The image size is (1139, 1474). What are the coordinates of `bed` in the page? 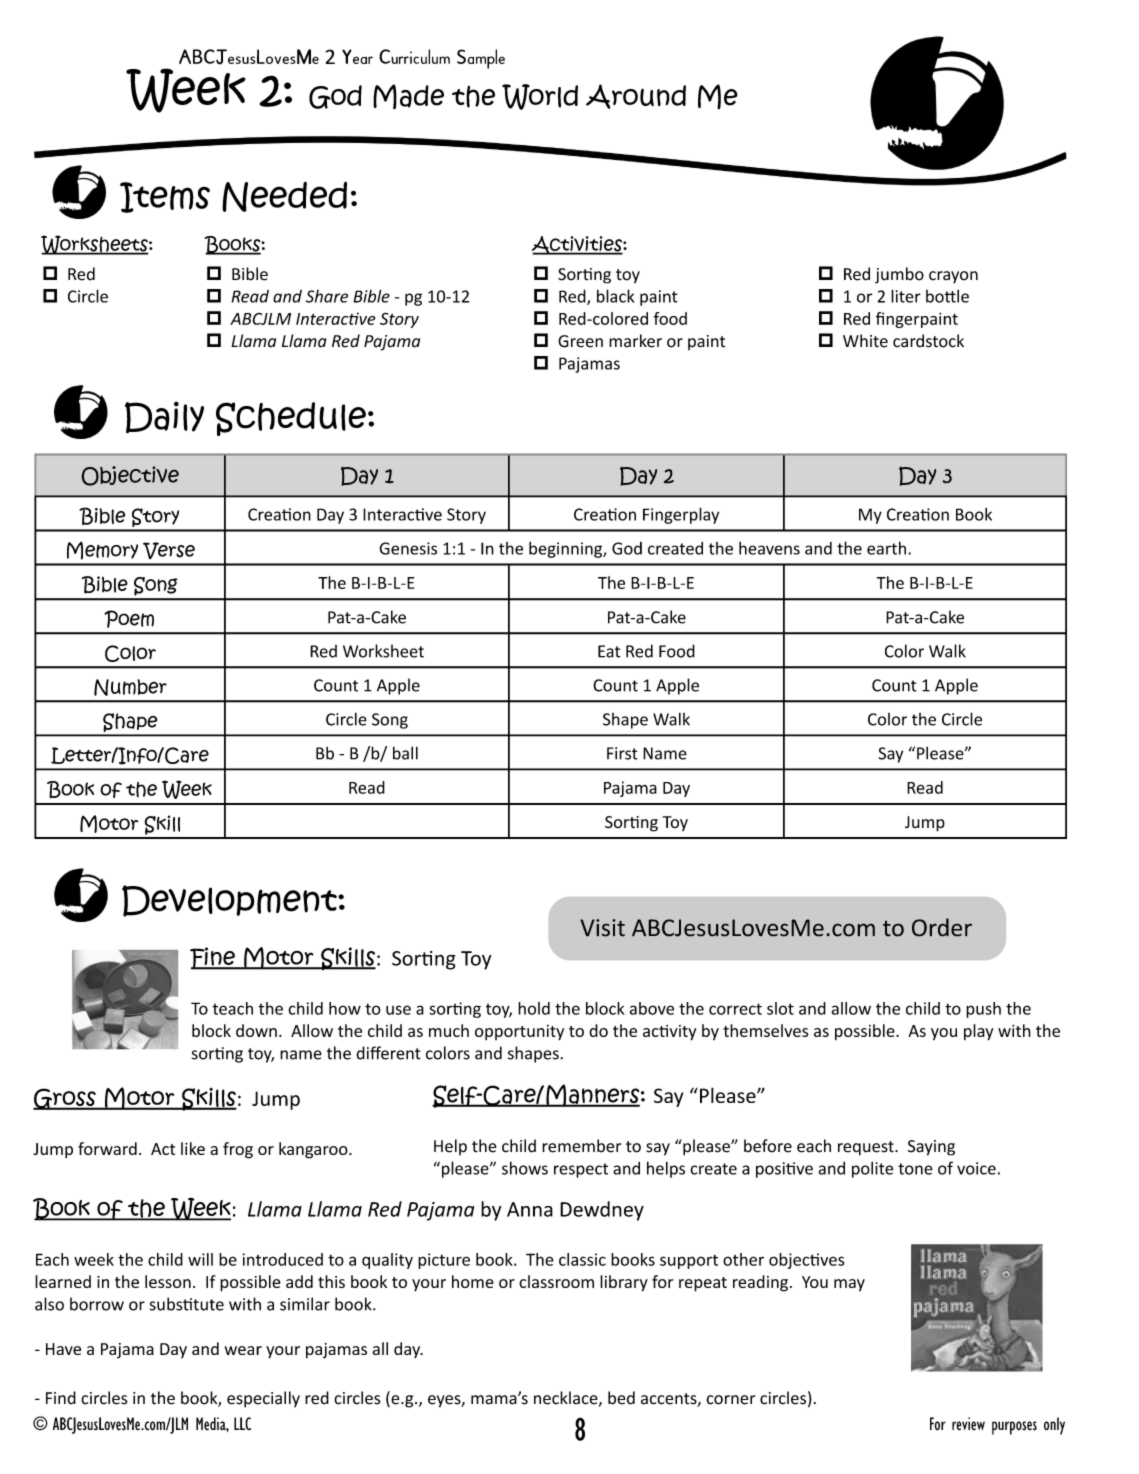 It's located at (621, 1398).
